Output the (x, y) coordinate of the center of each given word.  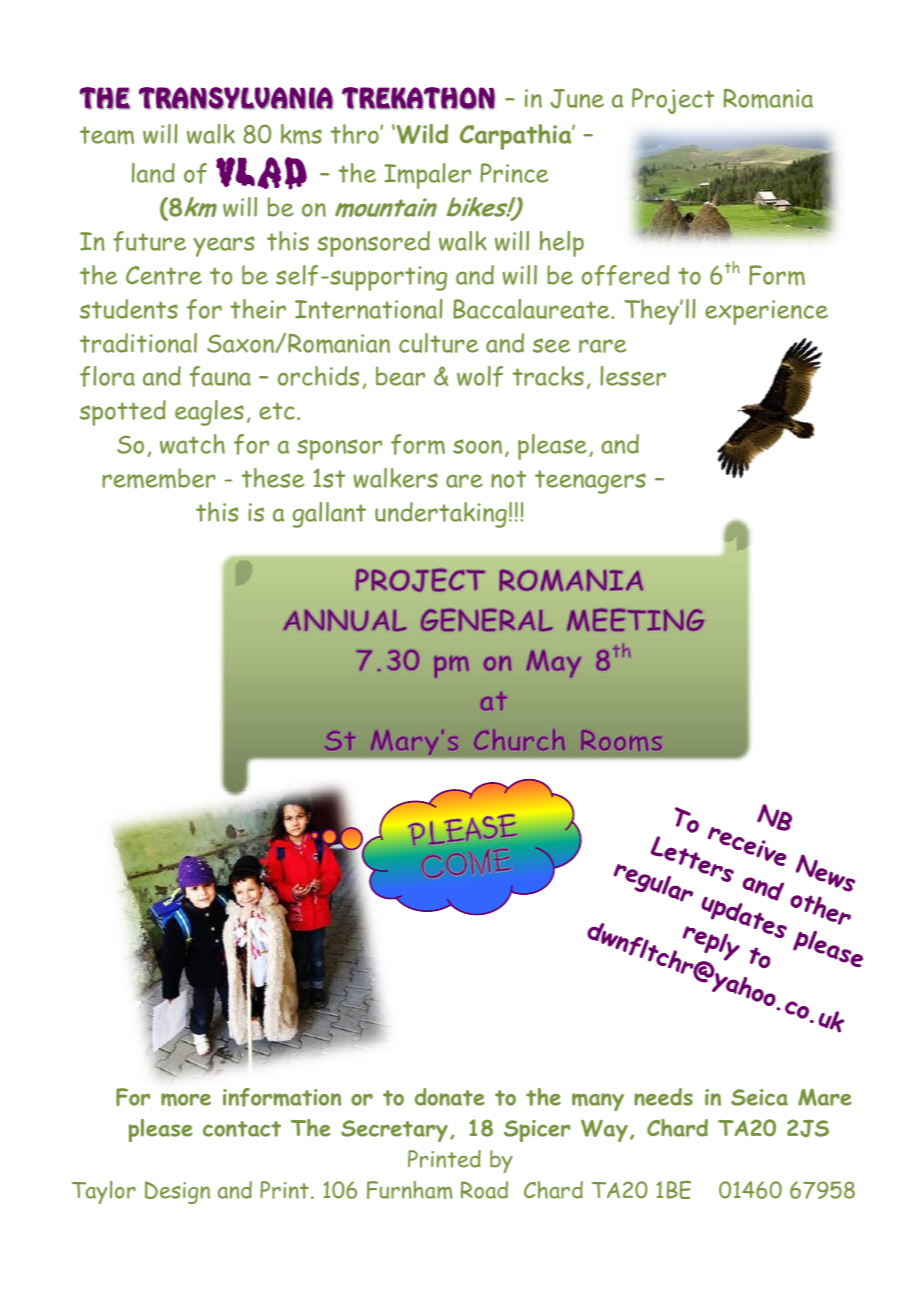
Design (177, 1192)
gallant (329, 515)
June (577, 99)
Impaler (427, 176)
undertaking (441, 515)
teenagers (590, 482)
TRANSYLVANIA (236, 98)
